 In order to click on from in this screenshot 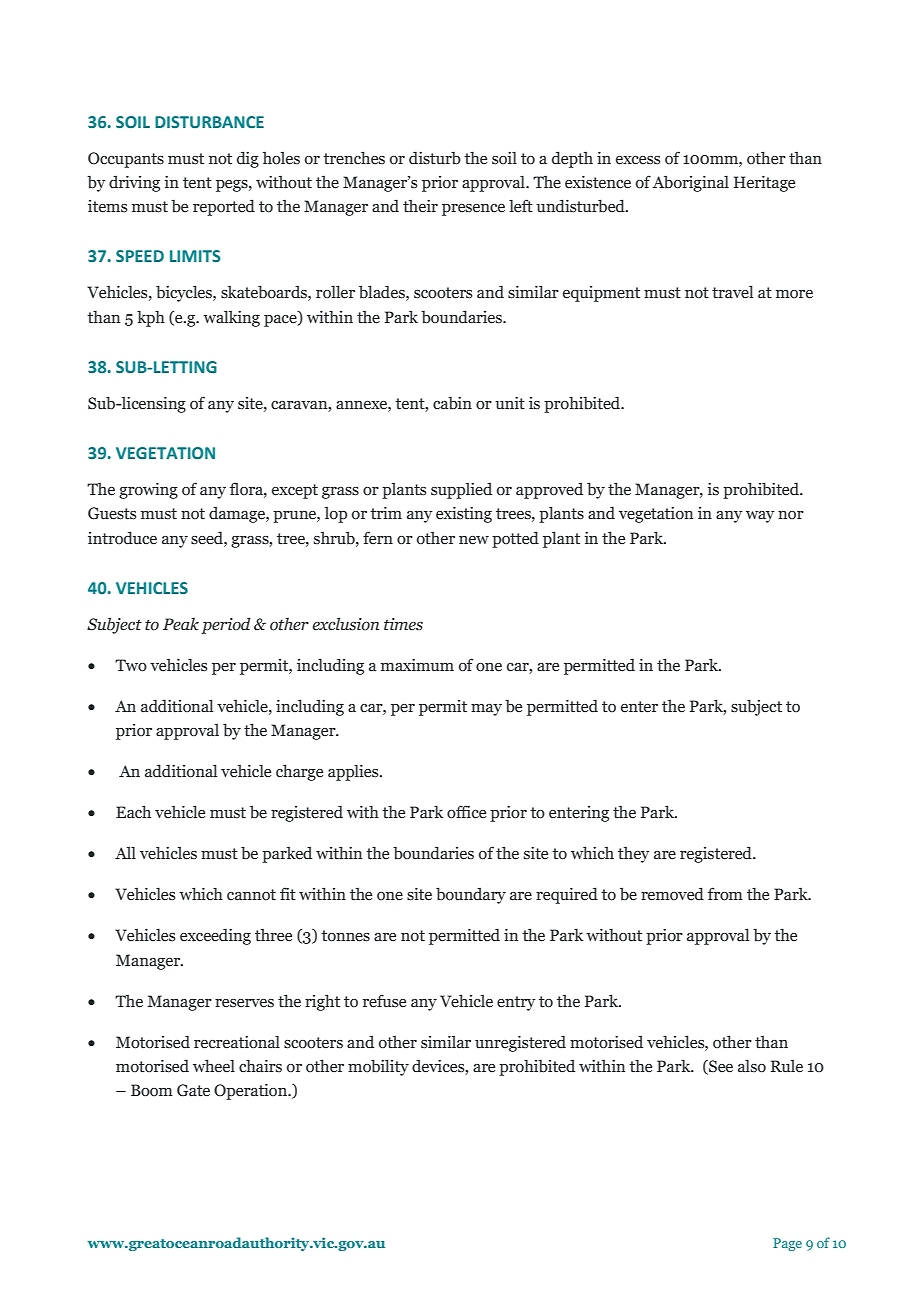, I will do `click(725, 894)`.
